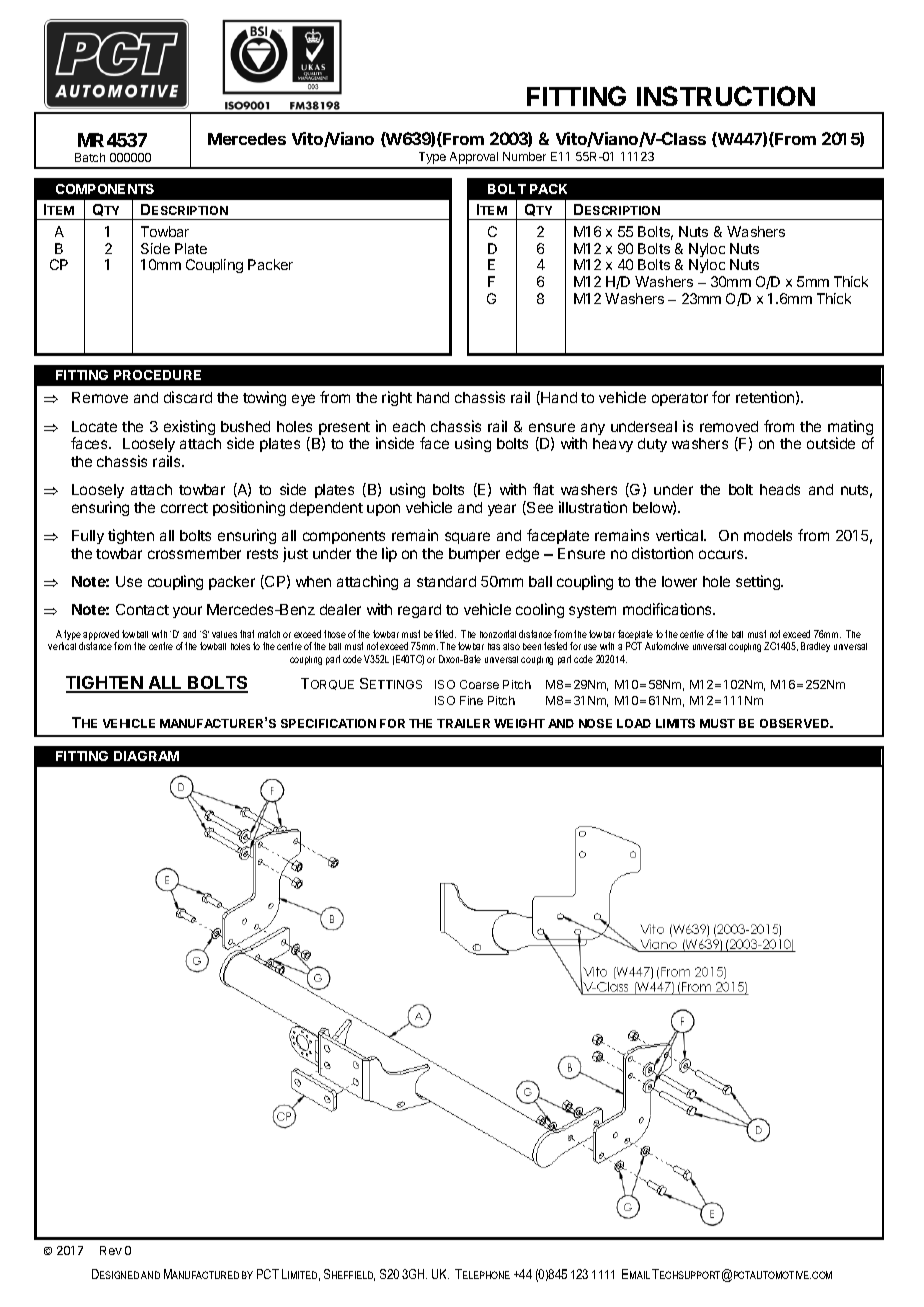 Image resolution: width=924 pixels, height=1307 pixels. Describe the element at coordinates (111, 1250) in the screenshot. I see `Rev` at that location.
